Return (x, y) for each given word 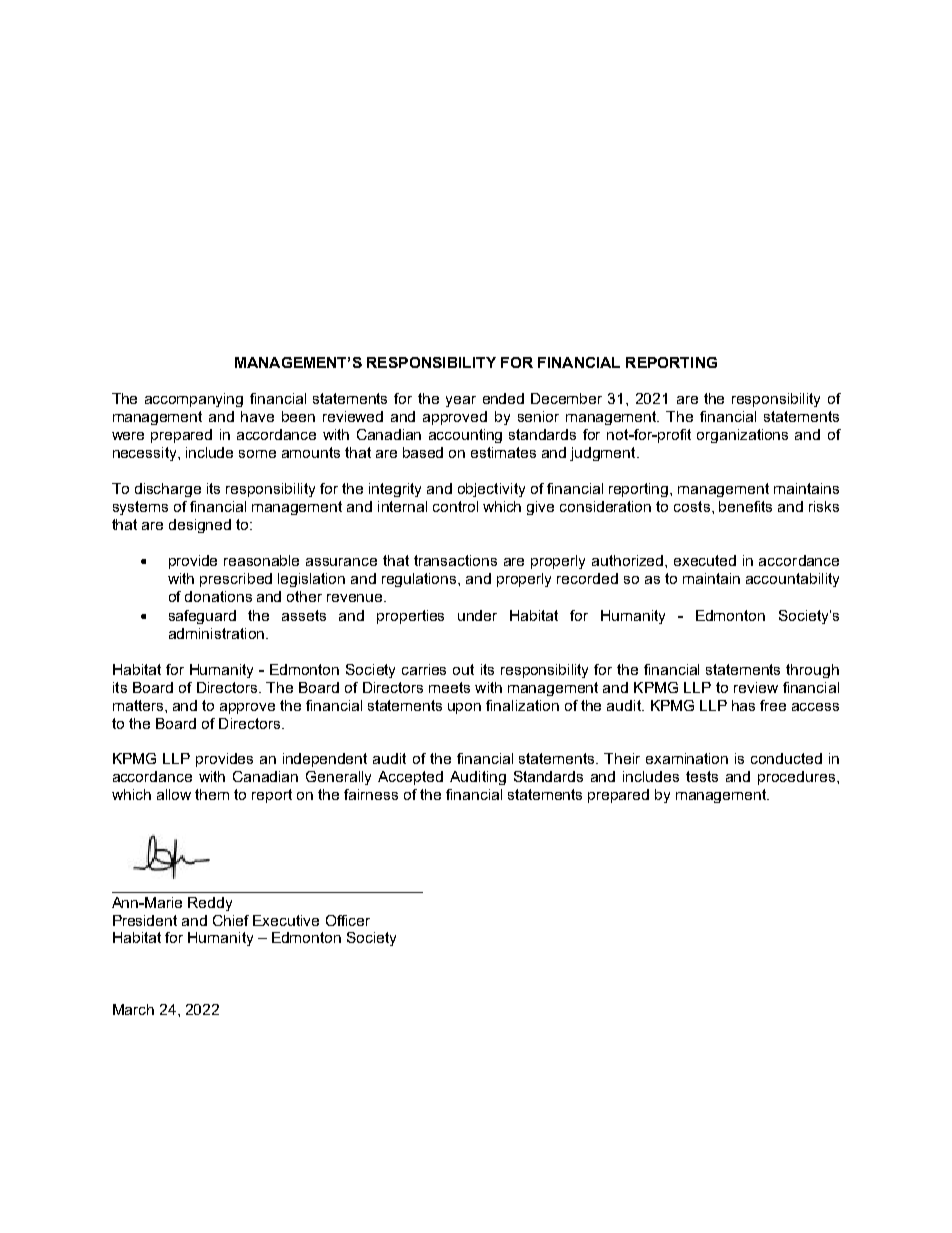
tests (702, 776)
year (461, 401)
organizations (742, 436)
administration (216, 633)
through (812, 671)
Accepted (410, 778)
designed (200, 526)
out (463, 669)
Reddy (210, 904)
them (212, 794)
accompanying (194, 400)
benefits (745, 506)
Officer (348, 920)
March (133, 1009)
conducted (786, 758)
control (455, 506)
